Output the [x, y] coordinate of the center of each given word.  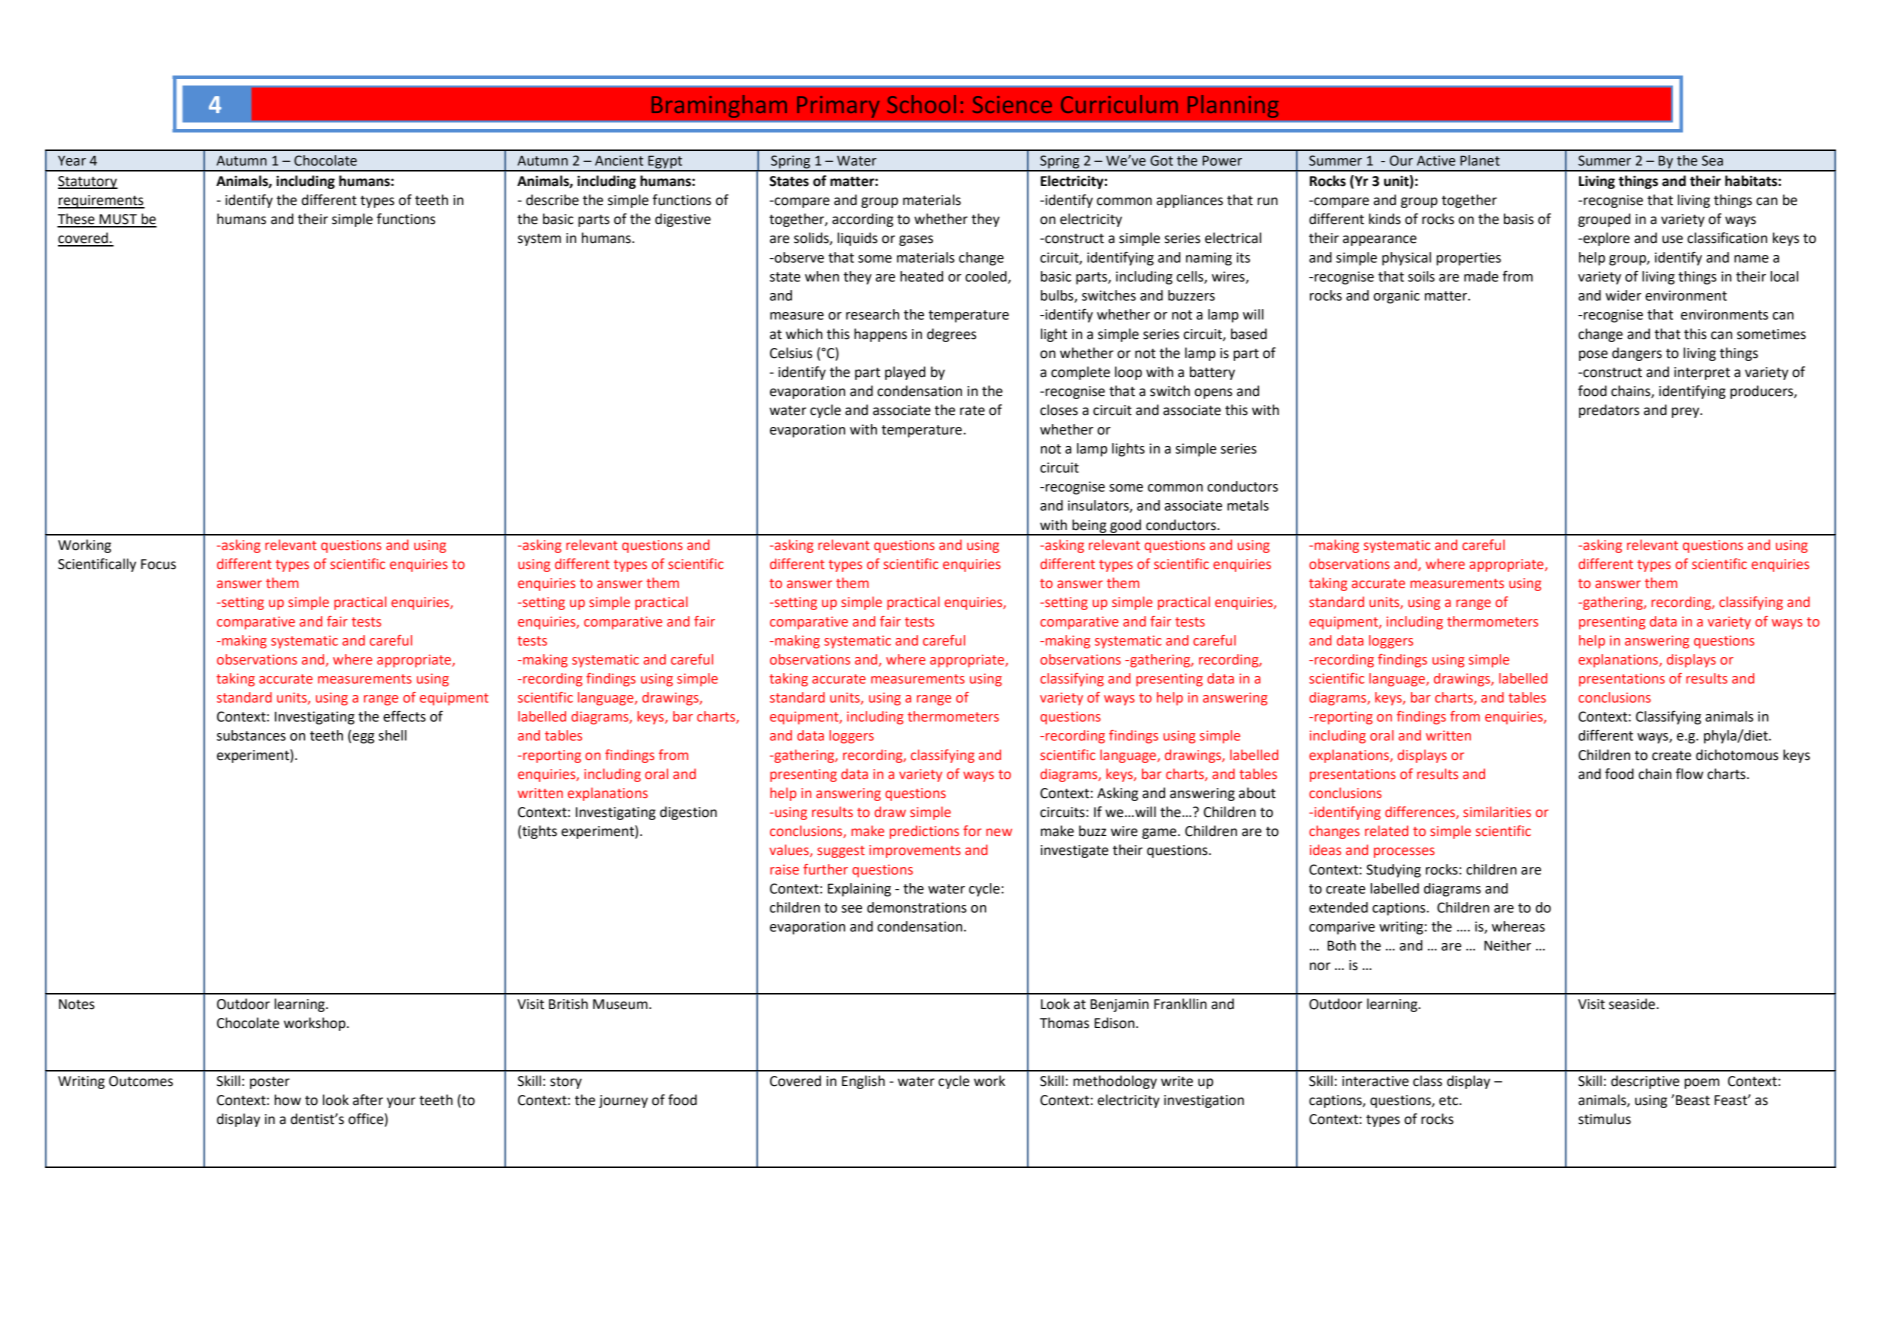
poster [270, 1082]
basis [1519, 219]
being [1089, 527]
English [863, 1082]
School [921, 104]
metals [1248, 505]
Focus [158, 564]
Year [72, 160]
